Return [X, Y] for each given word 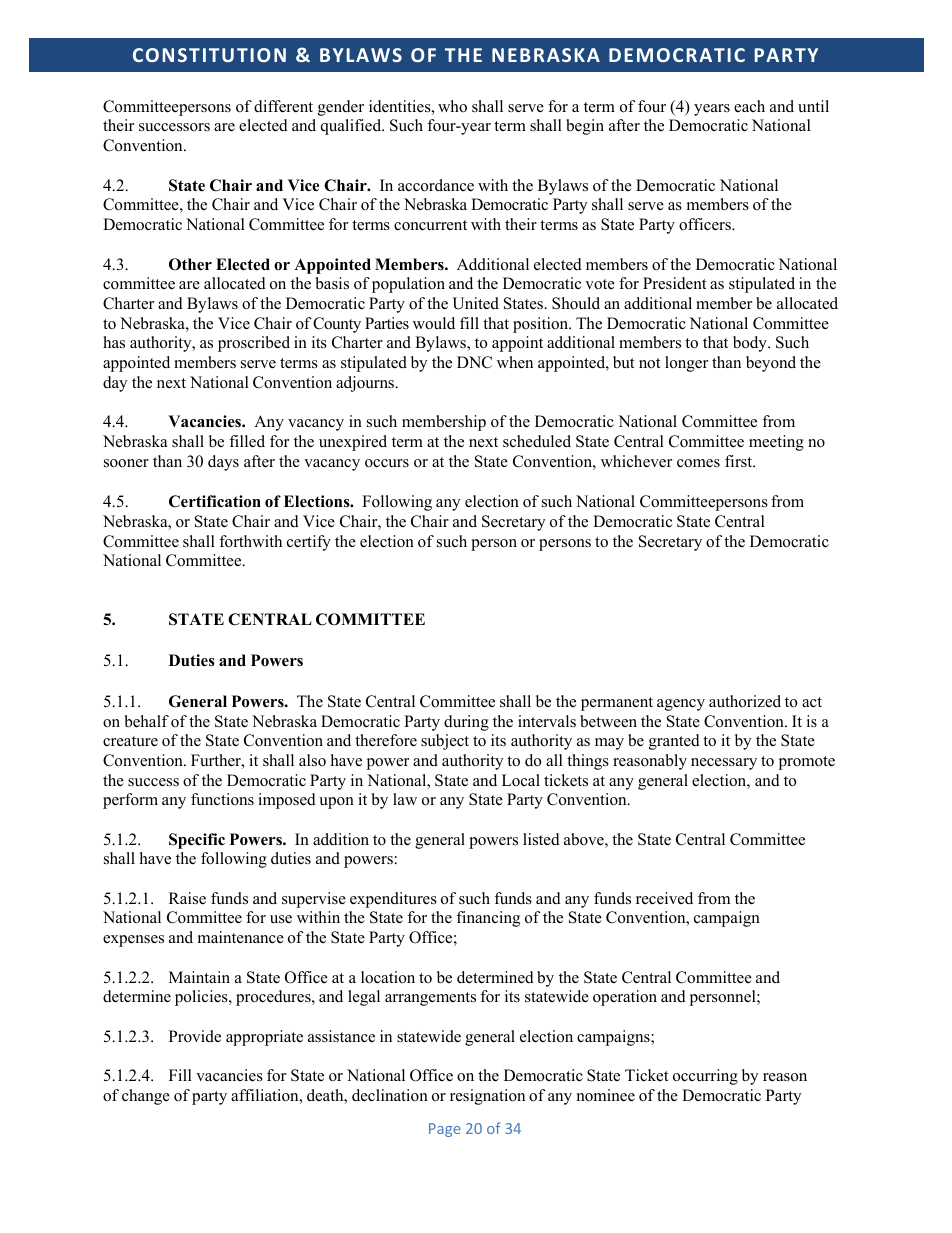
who [452, 106]
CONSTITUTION [209, 55]
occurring [705, 1077]
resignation [487, 1097]
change [146, 1097]
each [749, 106]
